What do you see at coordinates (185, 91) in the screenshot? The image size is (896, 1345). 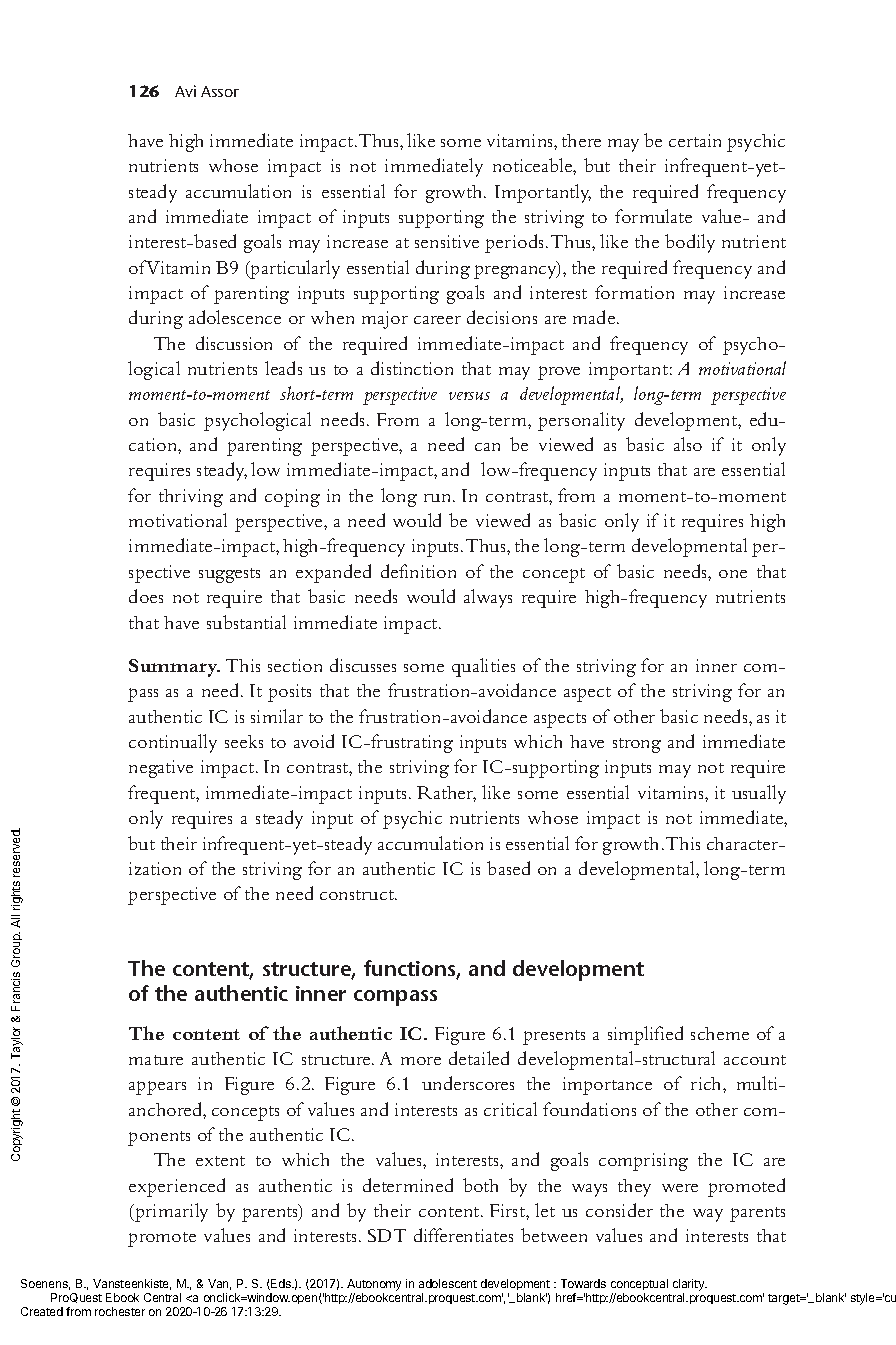 I see `Avi` at bounding box center [185, 91].
